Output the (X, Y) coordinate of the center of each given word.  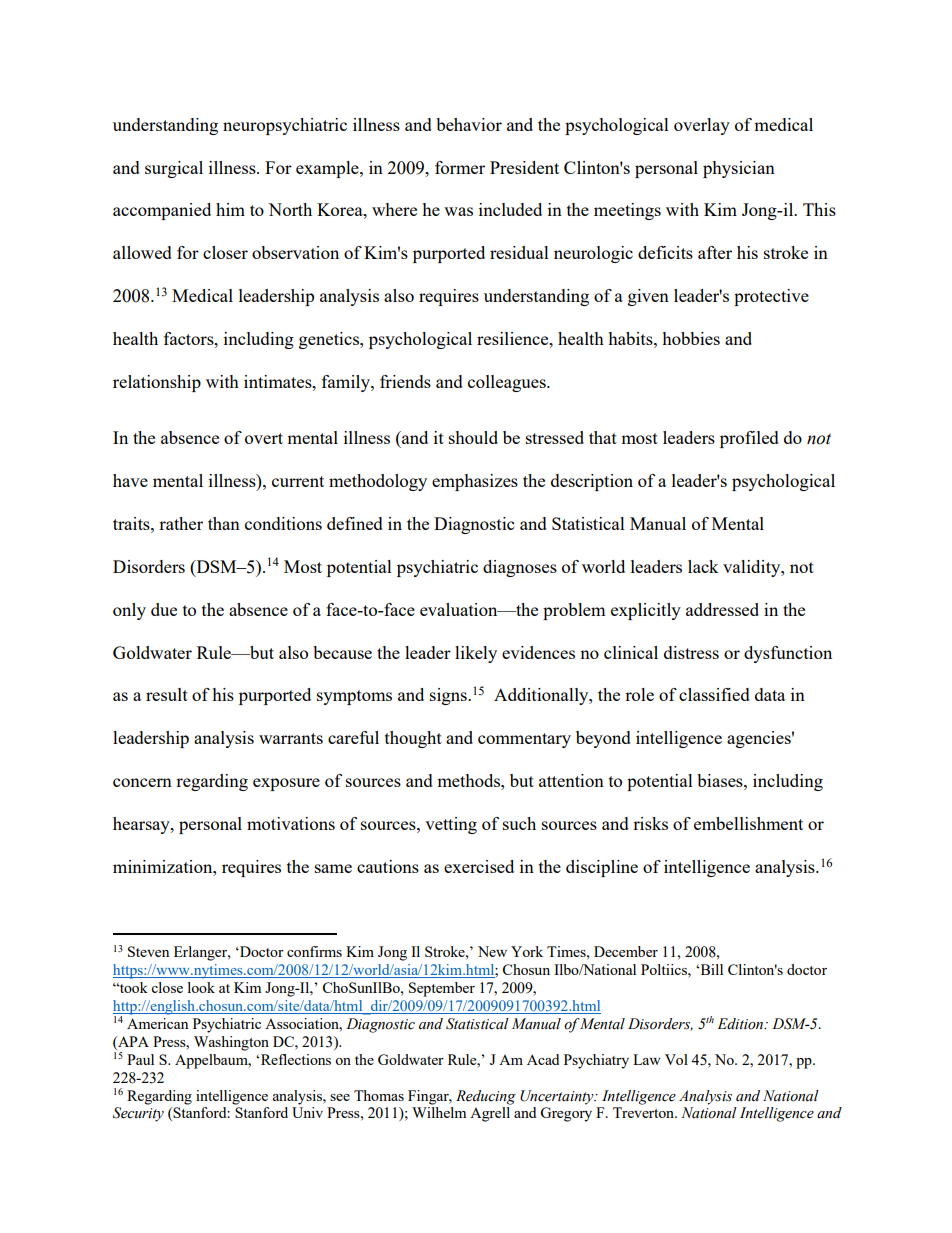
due (164, 609)
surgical (174, 169)
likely (476, 654)
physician (739, 169)
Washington (231, 1043)
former (460, 167)
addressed (722, 609)
